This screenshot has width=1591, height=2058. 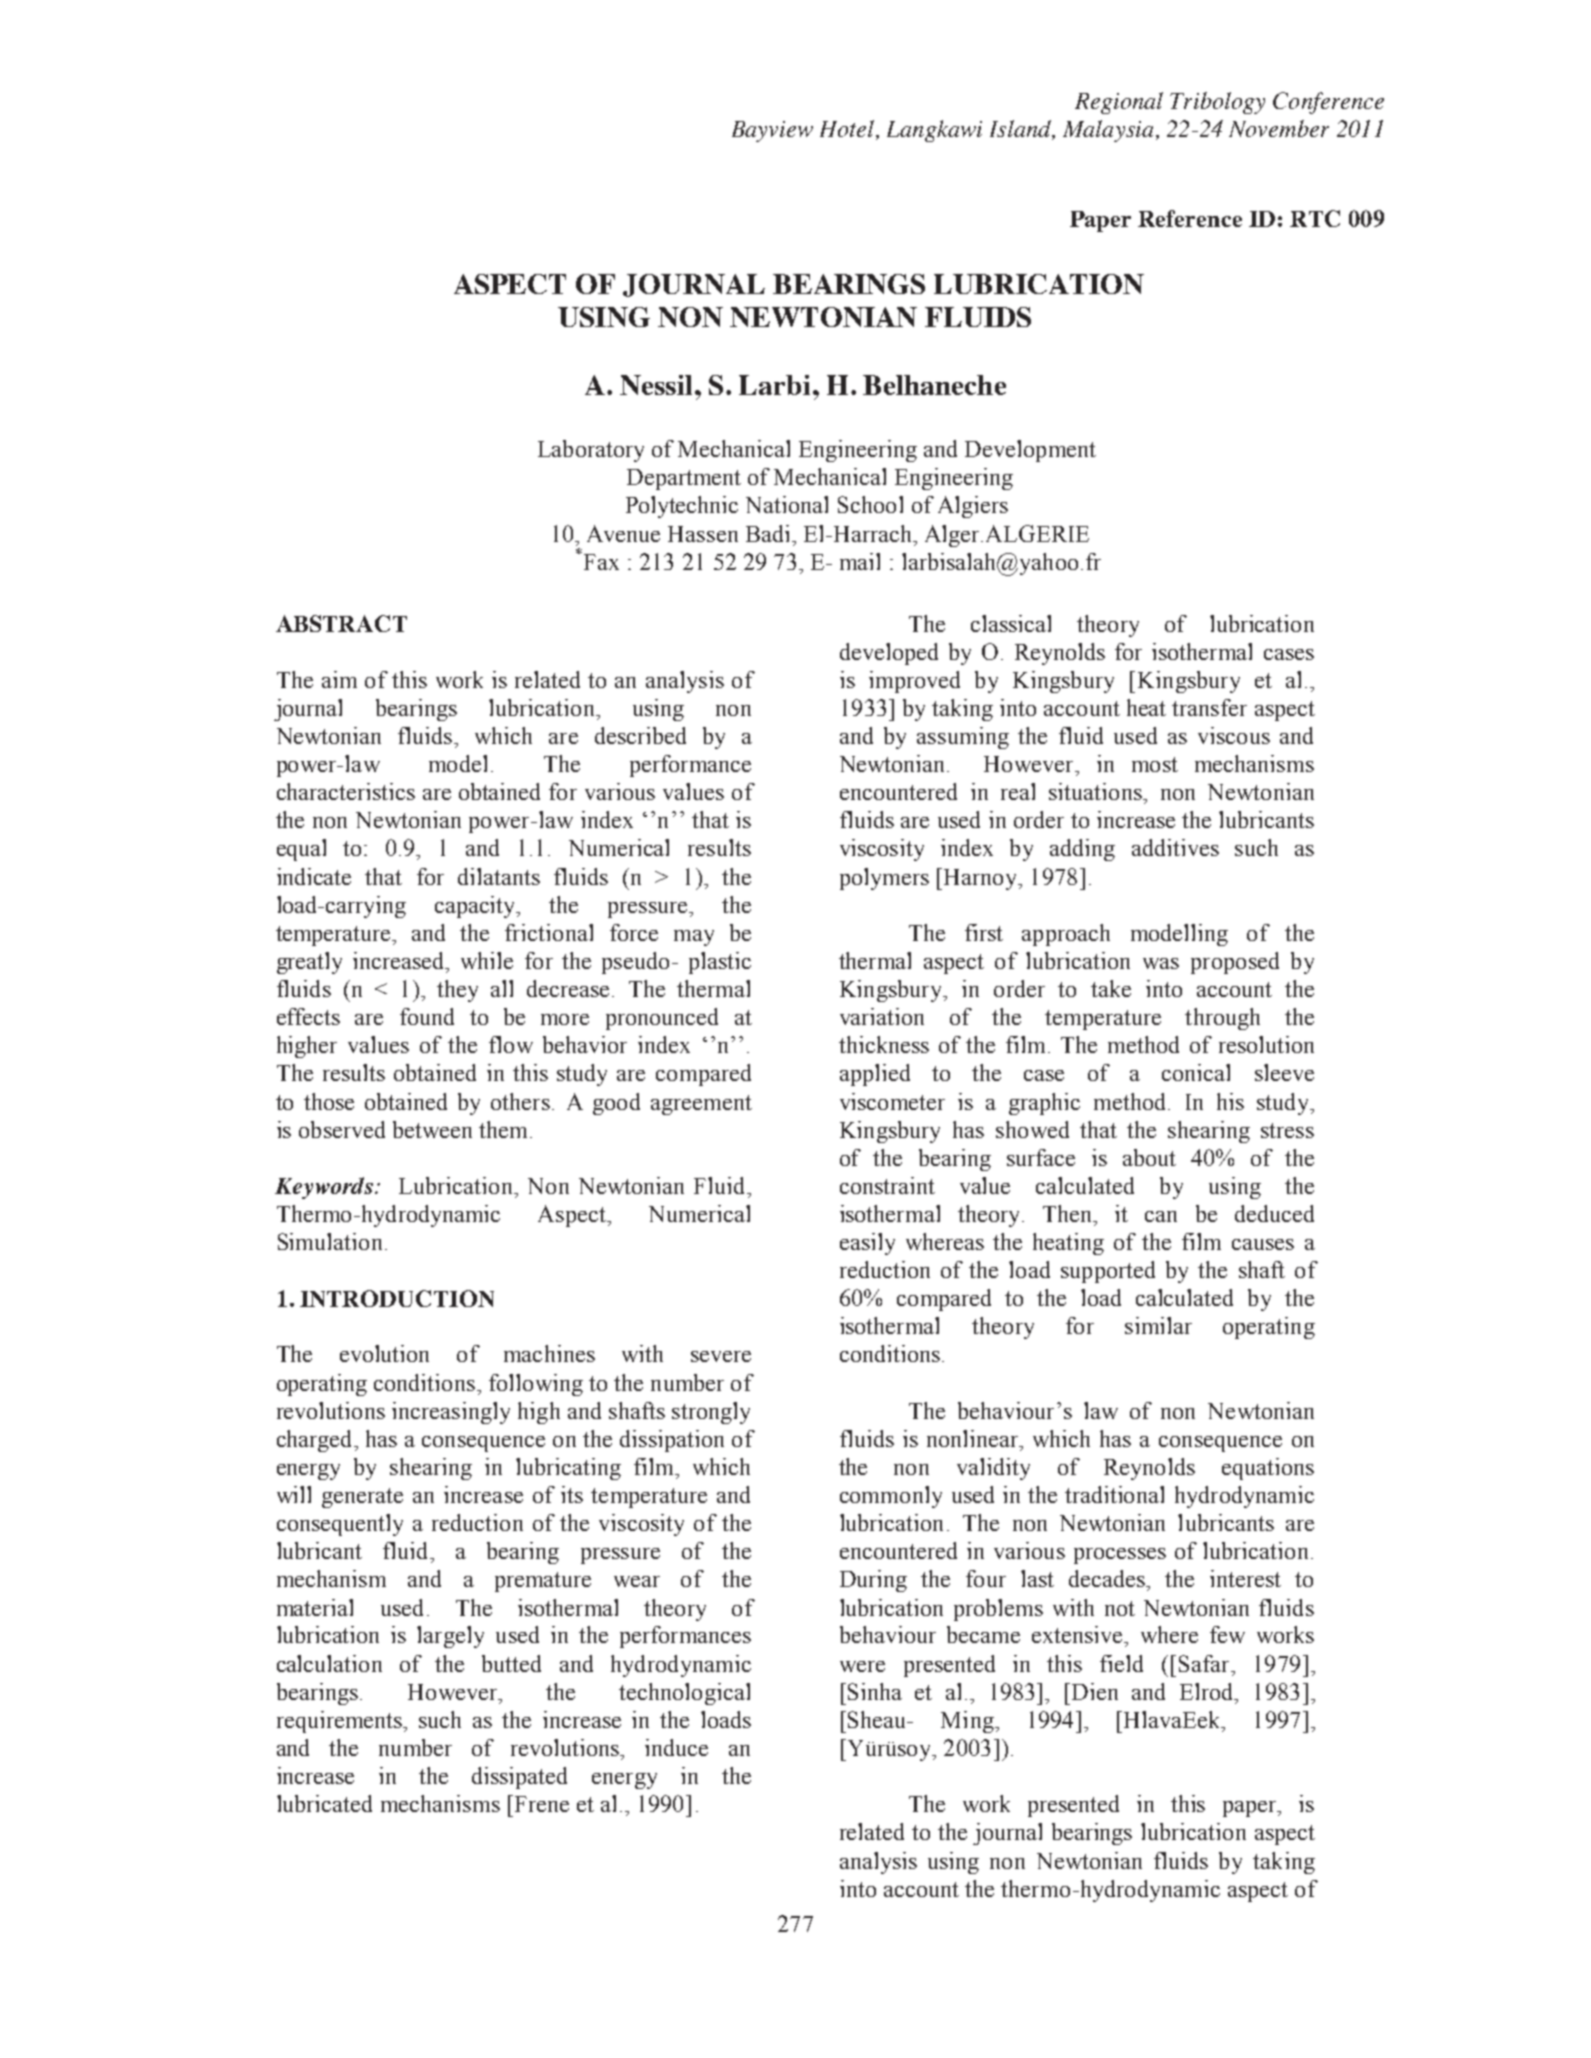 I want to click on requirements, so click(x=341, y=1722).
